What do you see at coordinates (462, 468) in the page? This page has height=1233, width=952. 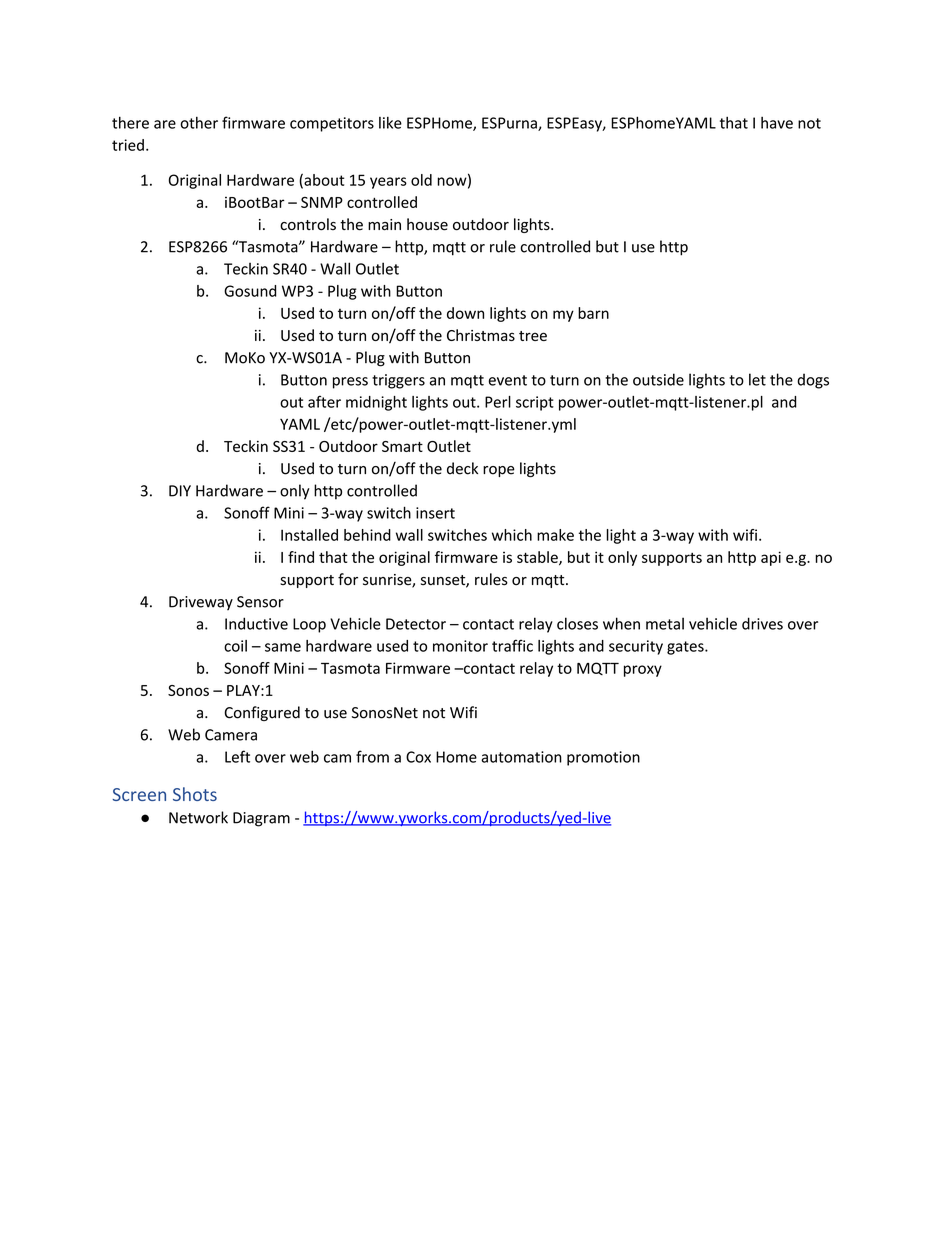 I see `deck` at bounding box center [462, 468].
